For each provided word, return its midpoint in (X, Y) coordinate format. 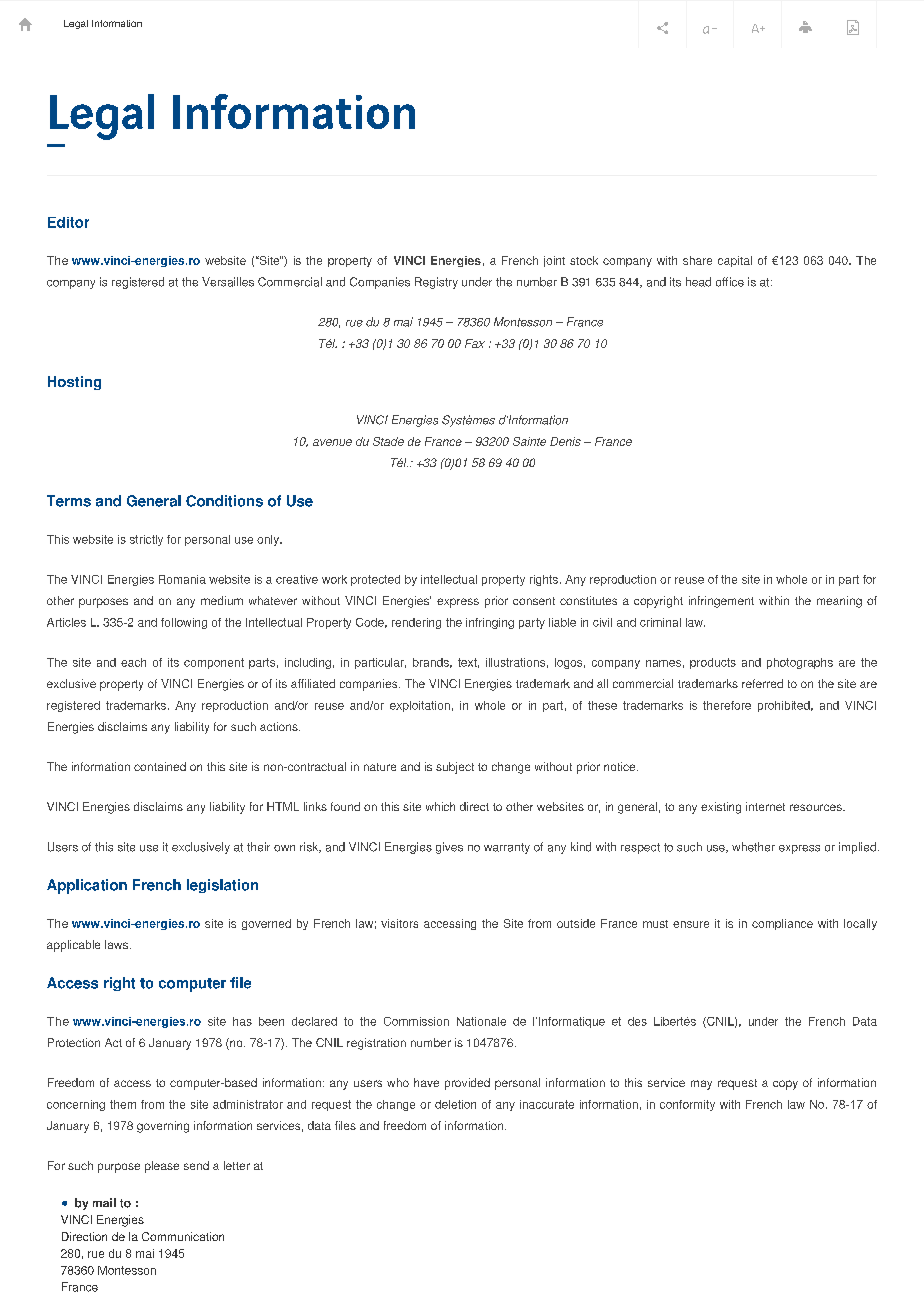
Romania (182, 579)
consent (534, 601)
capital (735, 261)
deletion (455, 1104)
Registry (436, 283)
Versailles (228, 282)
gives (449, 848)
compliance (782, 924)
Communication (183, 1236)
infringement (721, 602)
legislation (222, 886)
